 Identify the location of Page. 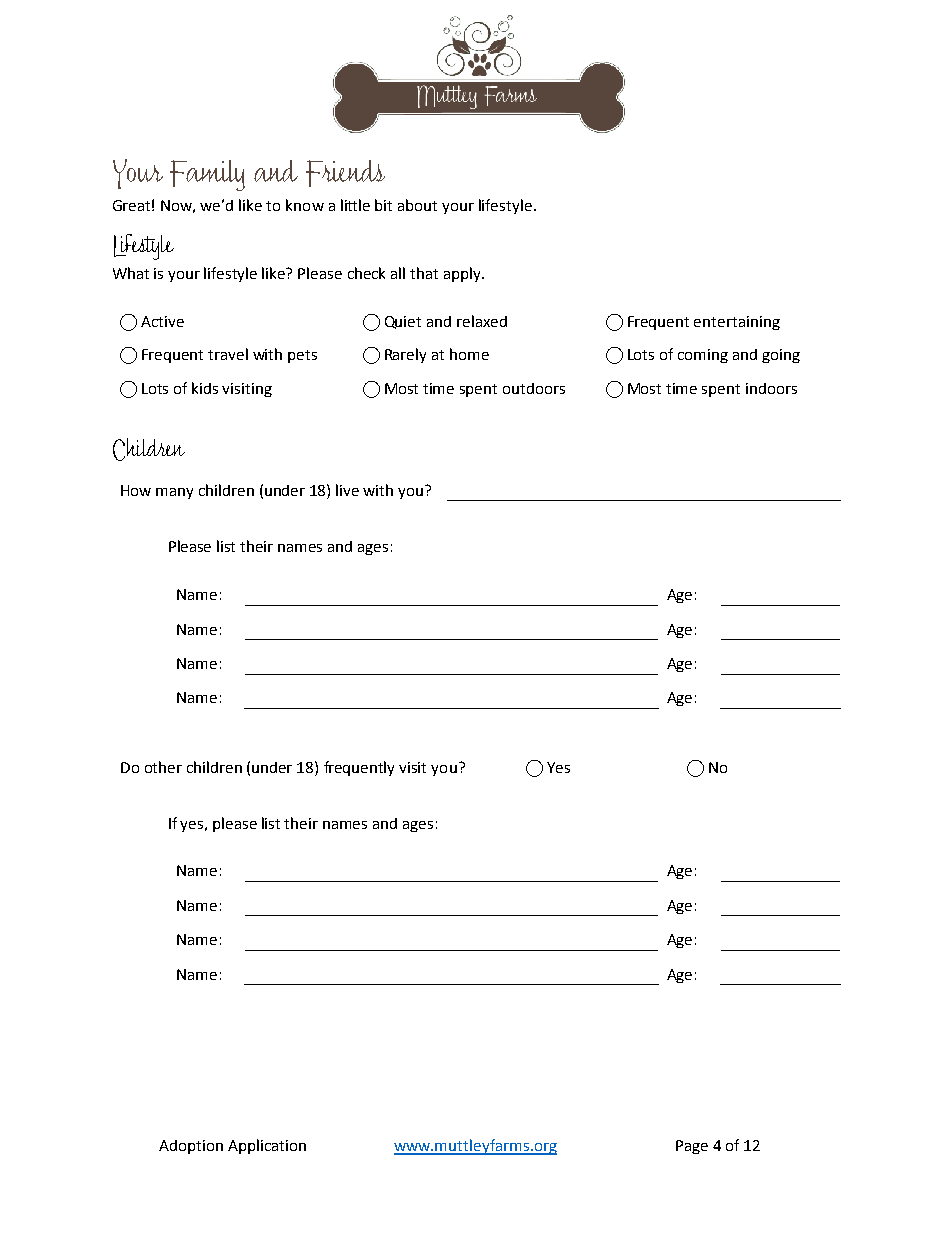
(692, 1147).
